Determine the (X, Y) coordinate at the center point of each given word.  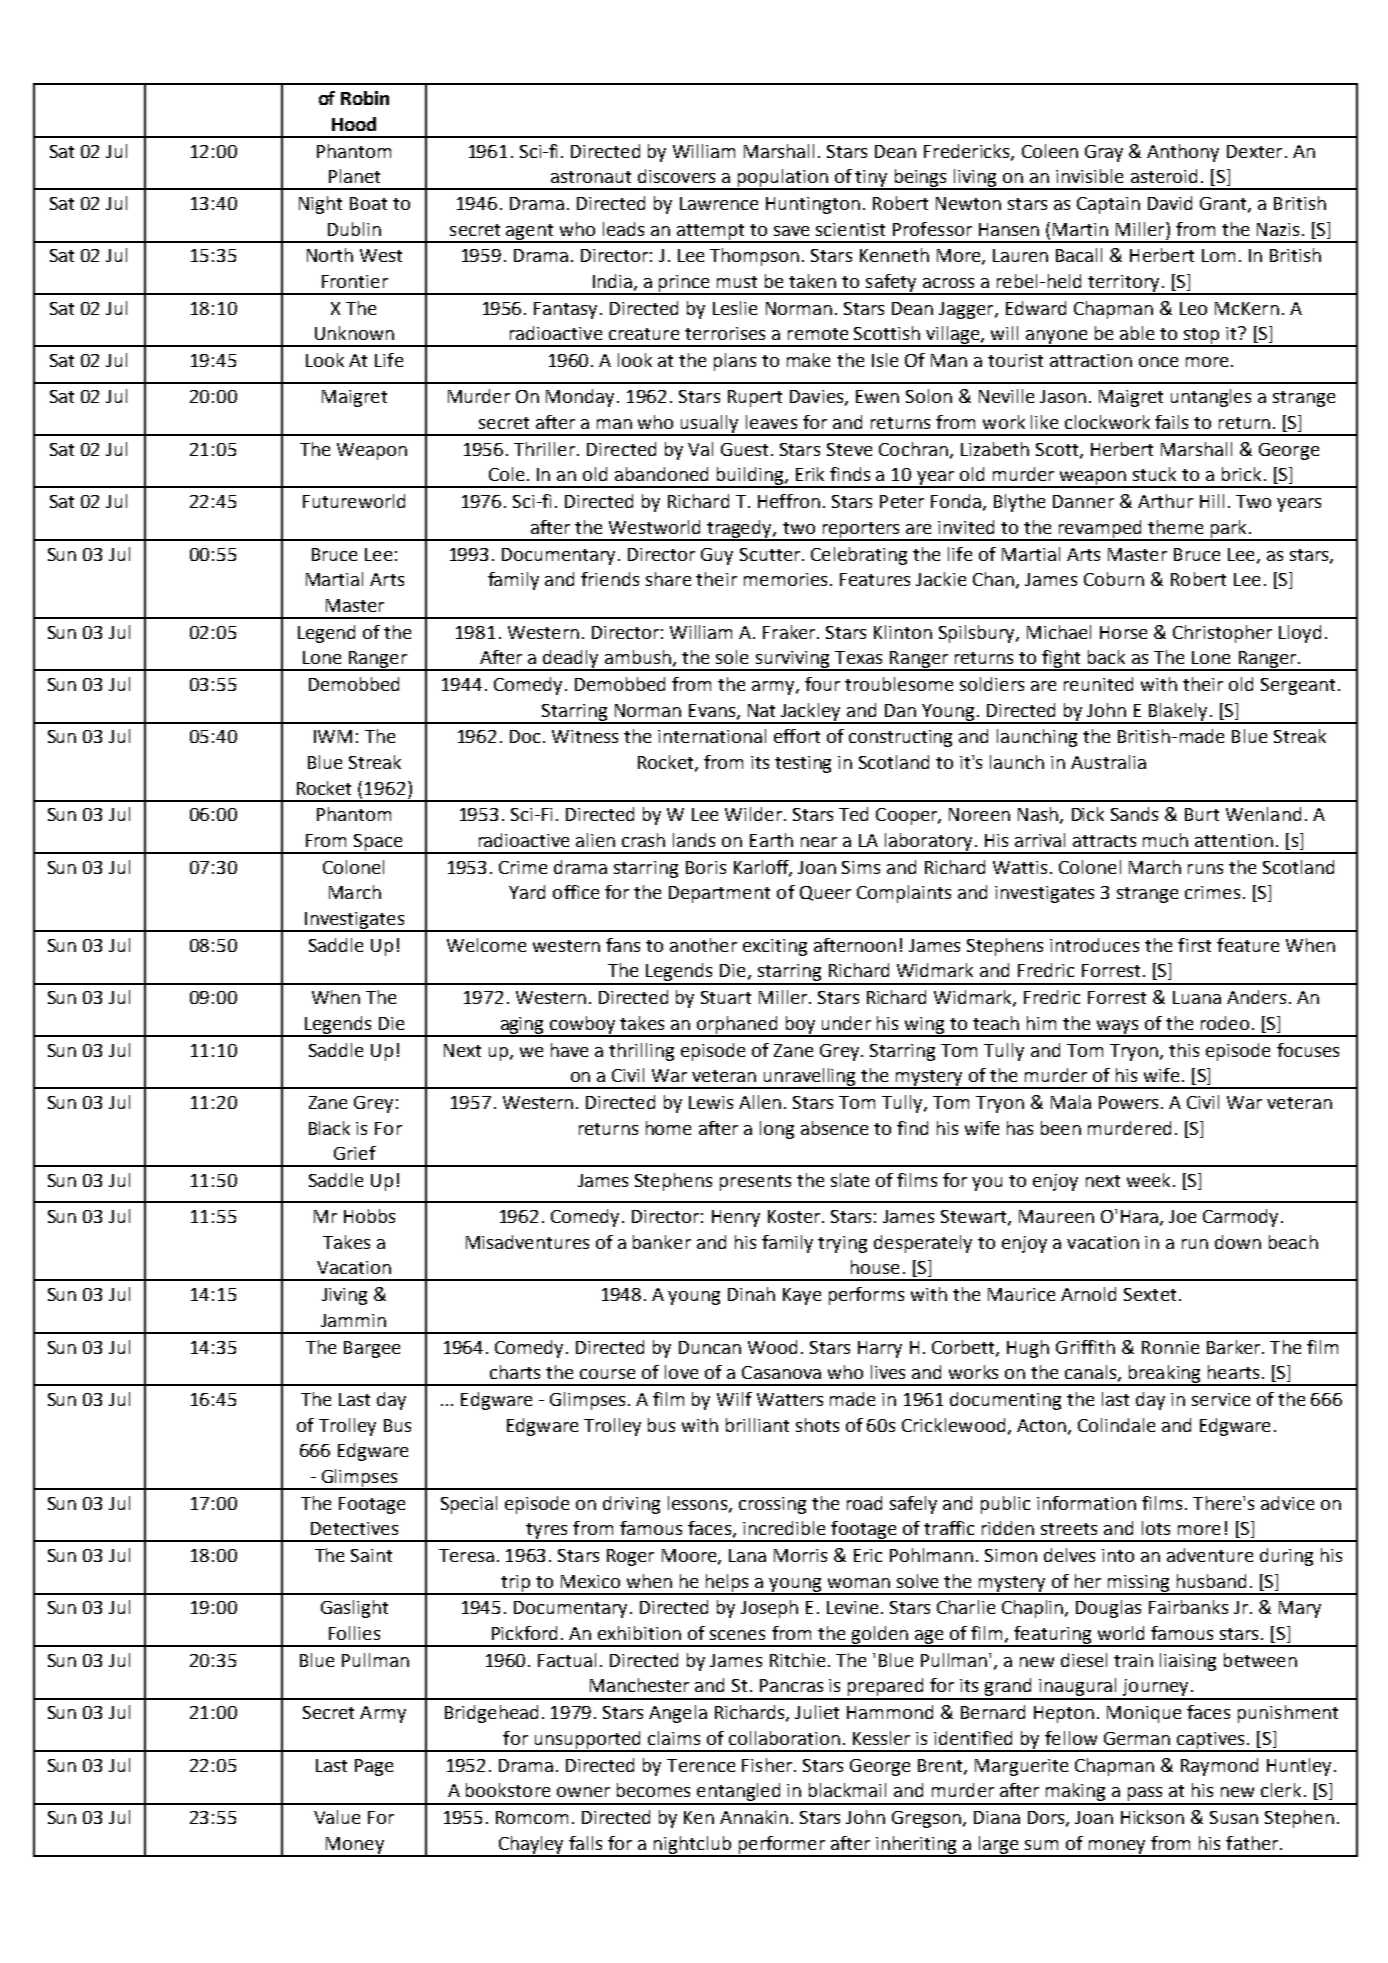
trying (842, 1244)
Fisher (767, 1765)
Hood (354, 124)
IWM (333, 736)
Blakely (1178, 713)
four (822, 684)
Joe (1182, 1216)
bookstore (508, 1790)
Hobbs (369, 1216)
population (782, 179)
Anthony (1183, 153)
